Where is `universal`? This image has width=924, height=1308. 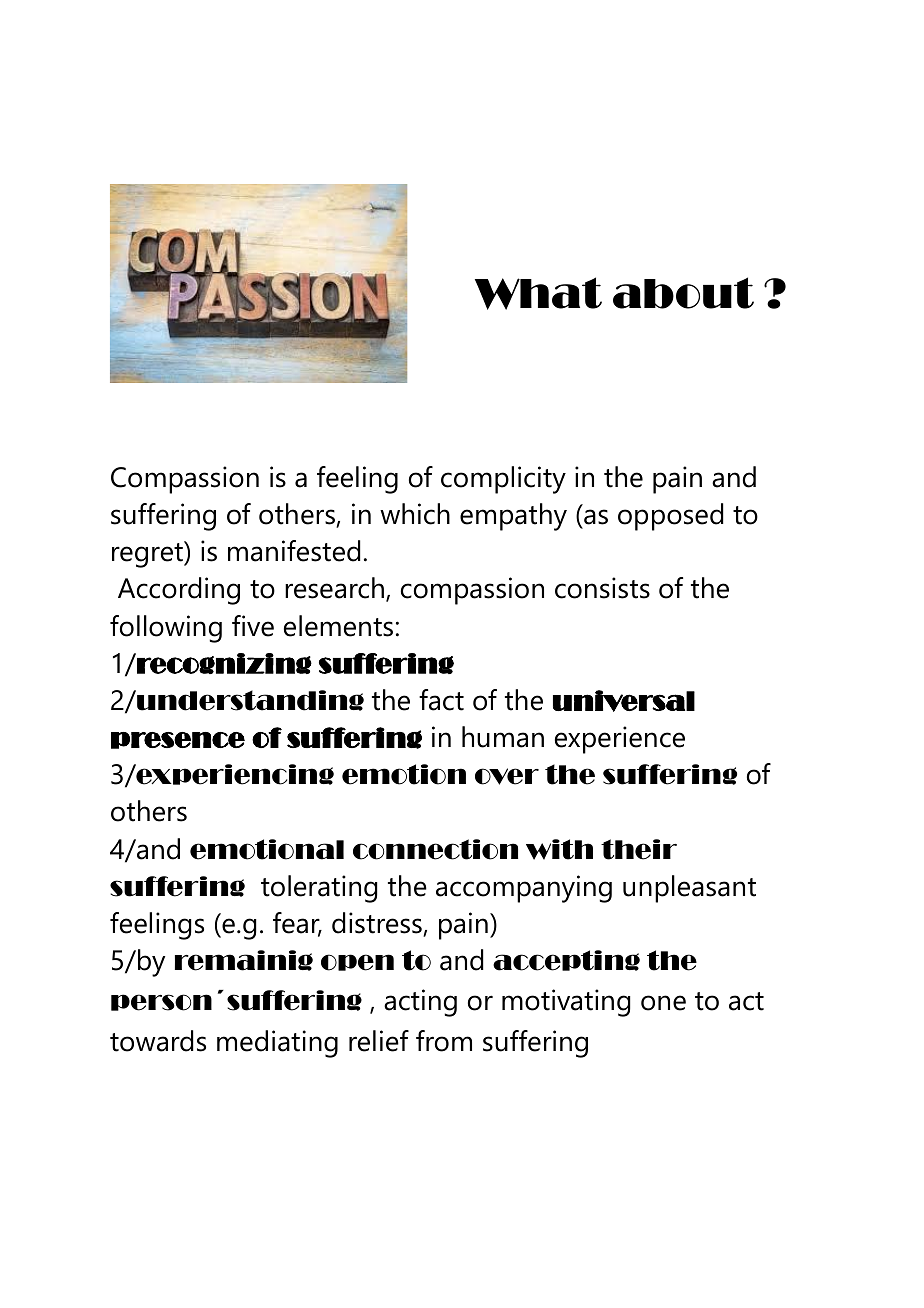 universal is located at coordinates (624, 701).
